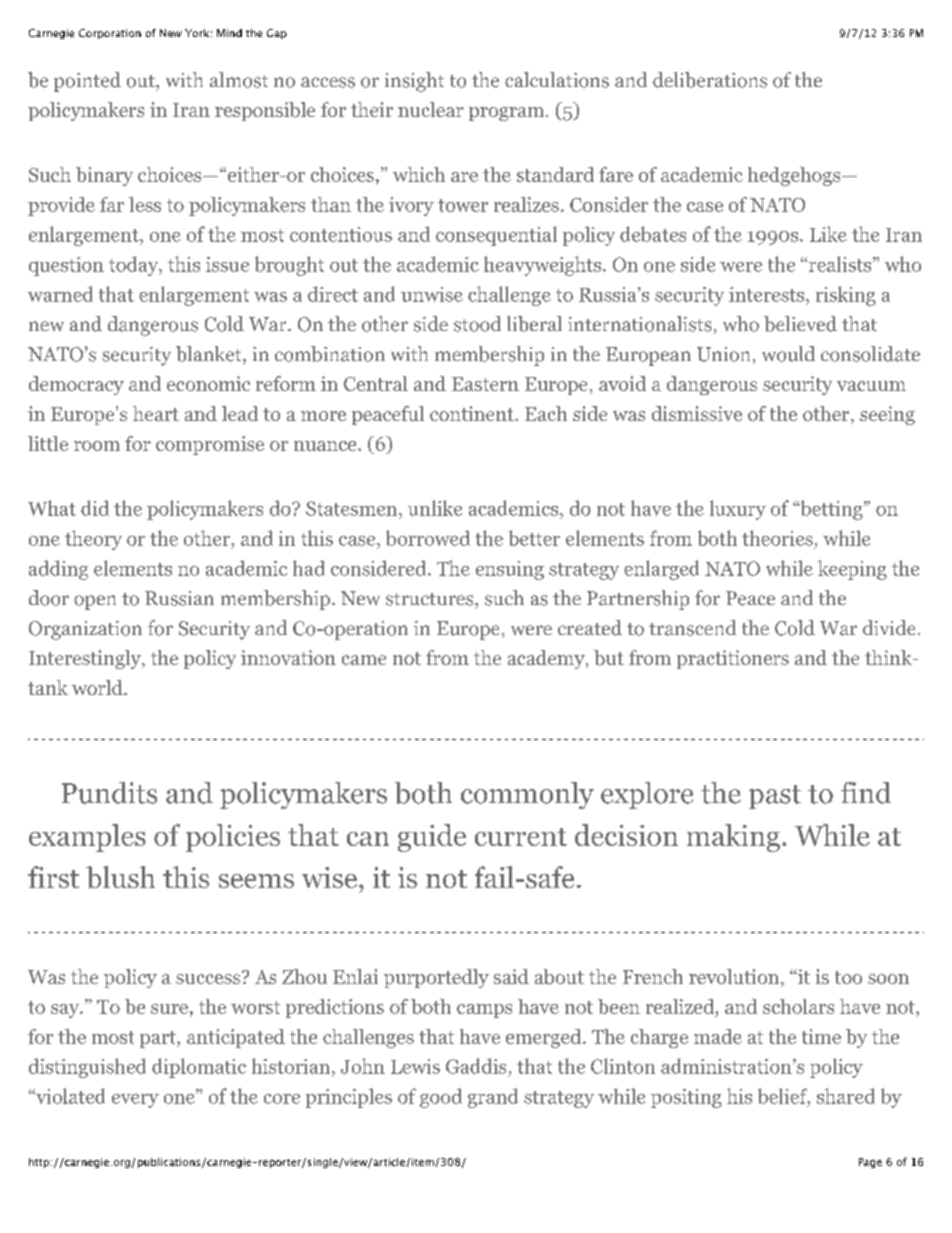  Describe the element at coordinates (431, 599) in the document. I see `structures` at that location.
